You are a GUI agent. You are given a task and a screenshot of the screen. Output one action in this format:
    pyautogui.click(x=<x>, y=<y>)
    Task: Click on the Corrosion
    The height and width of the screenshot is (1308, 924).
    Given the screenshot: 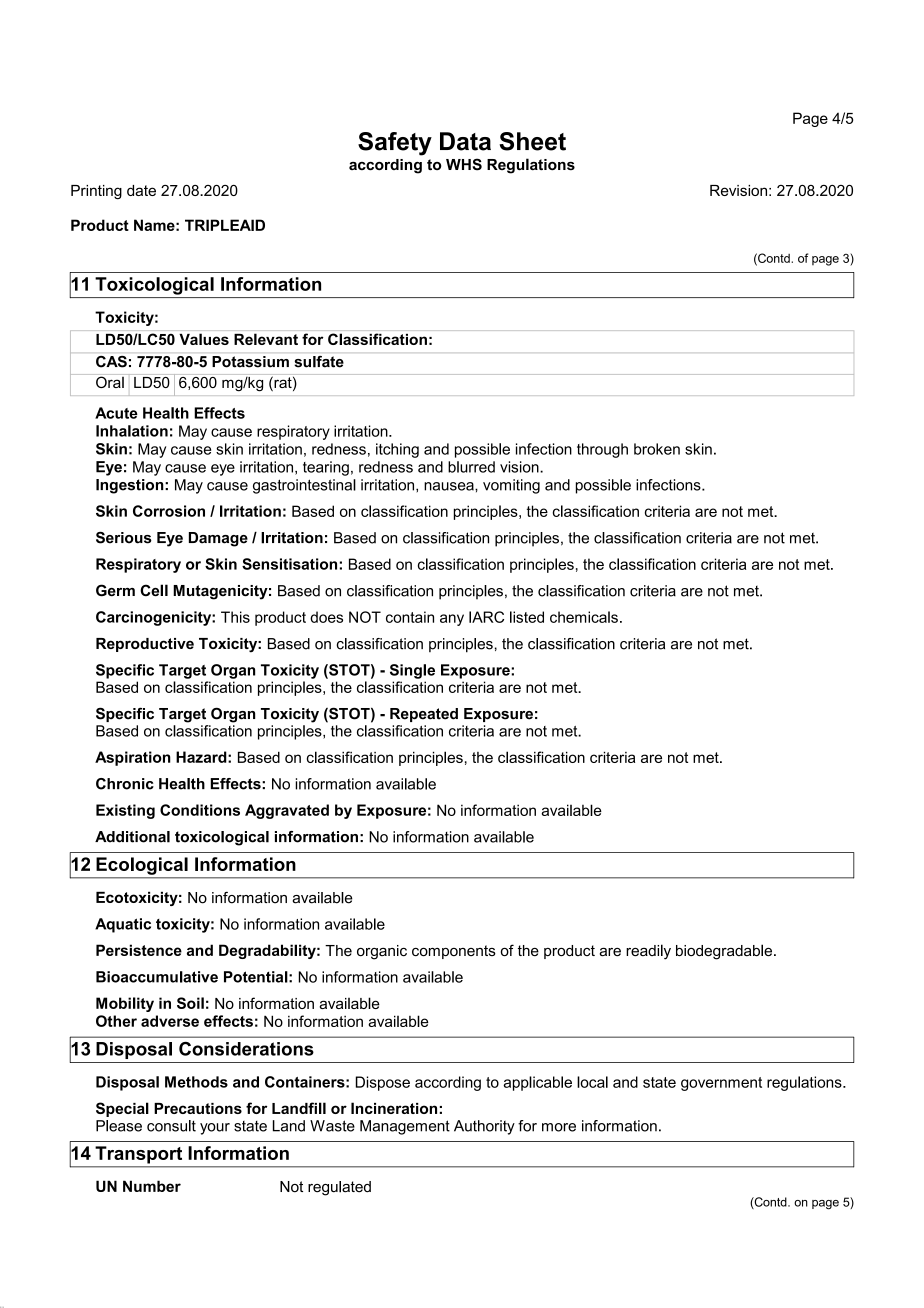 What is the action you would take?
    pyautogui.click(x=169, y=511)
